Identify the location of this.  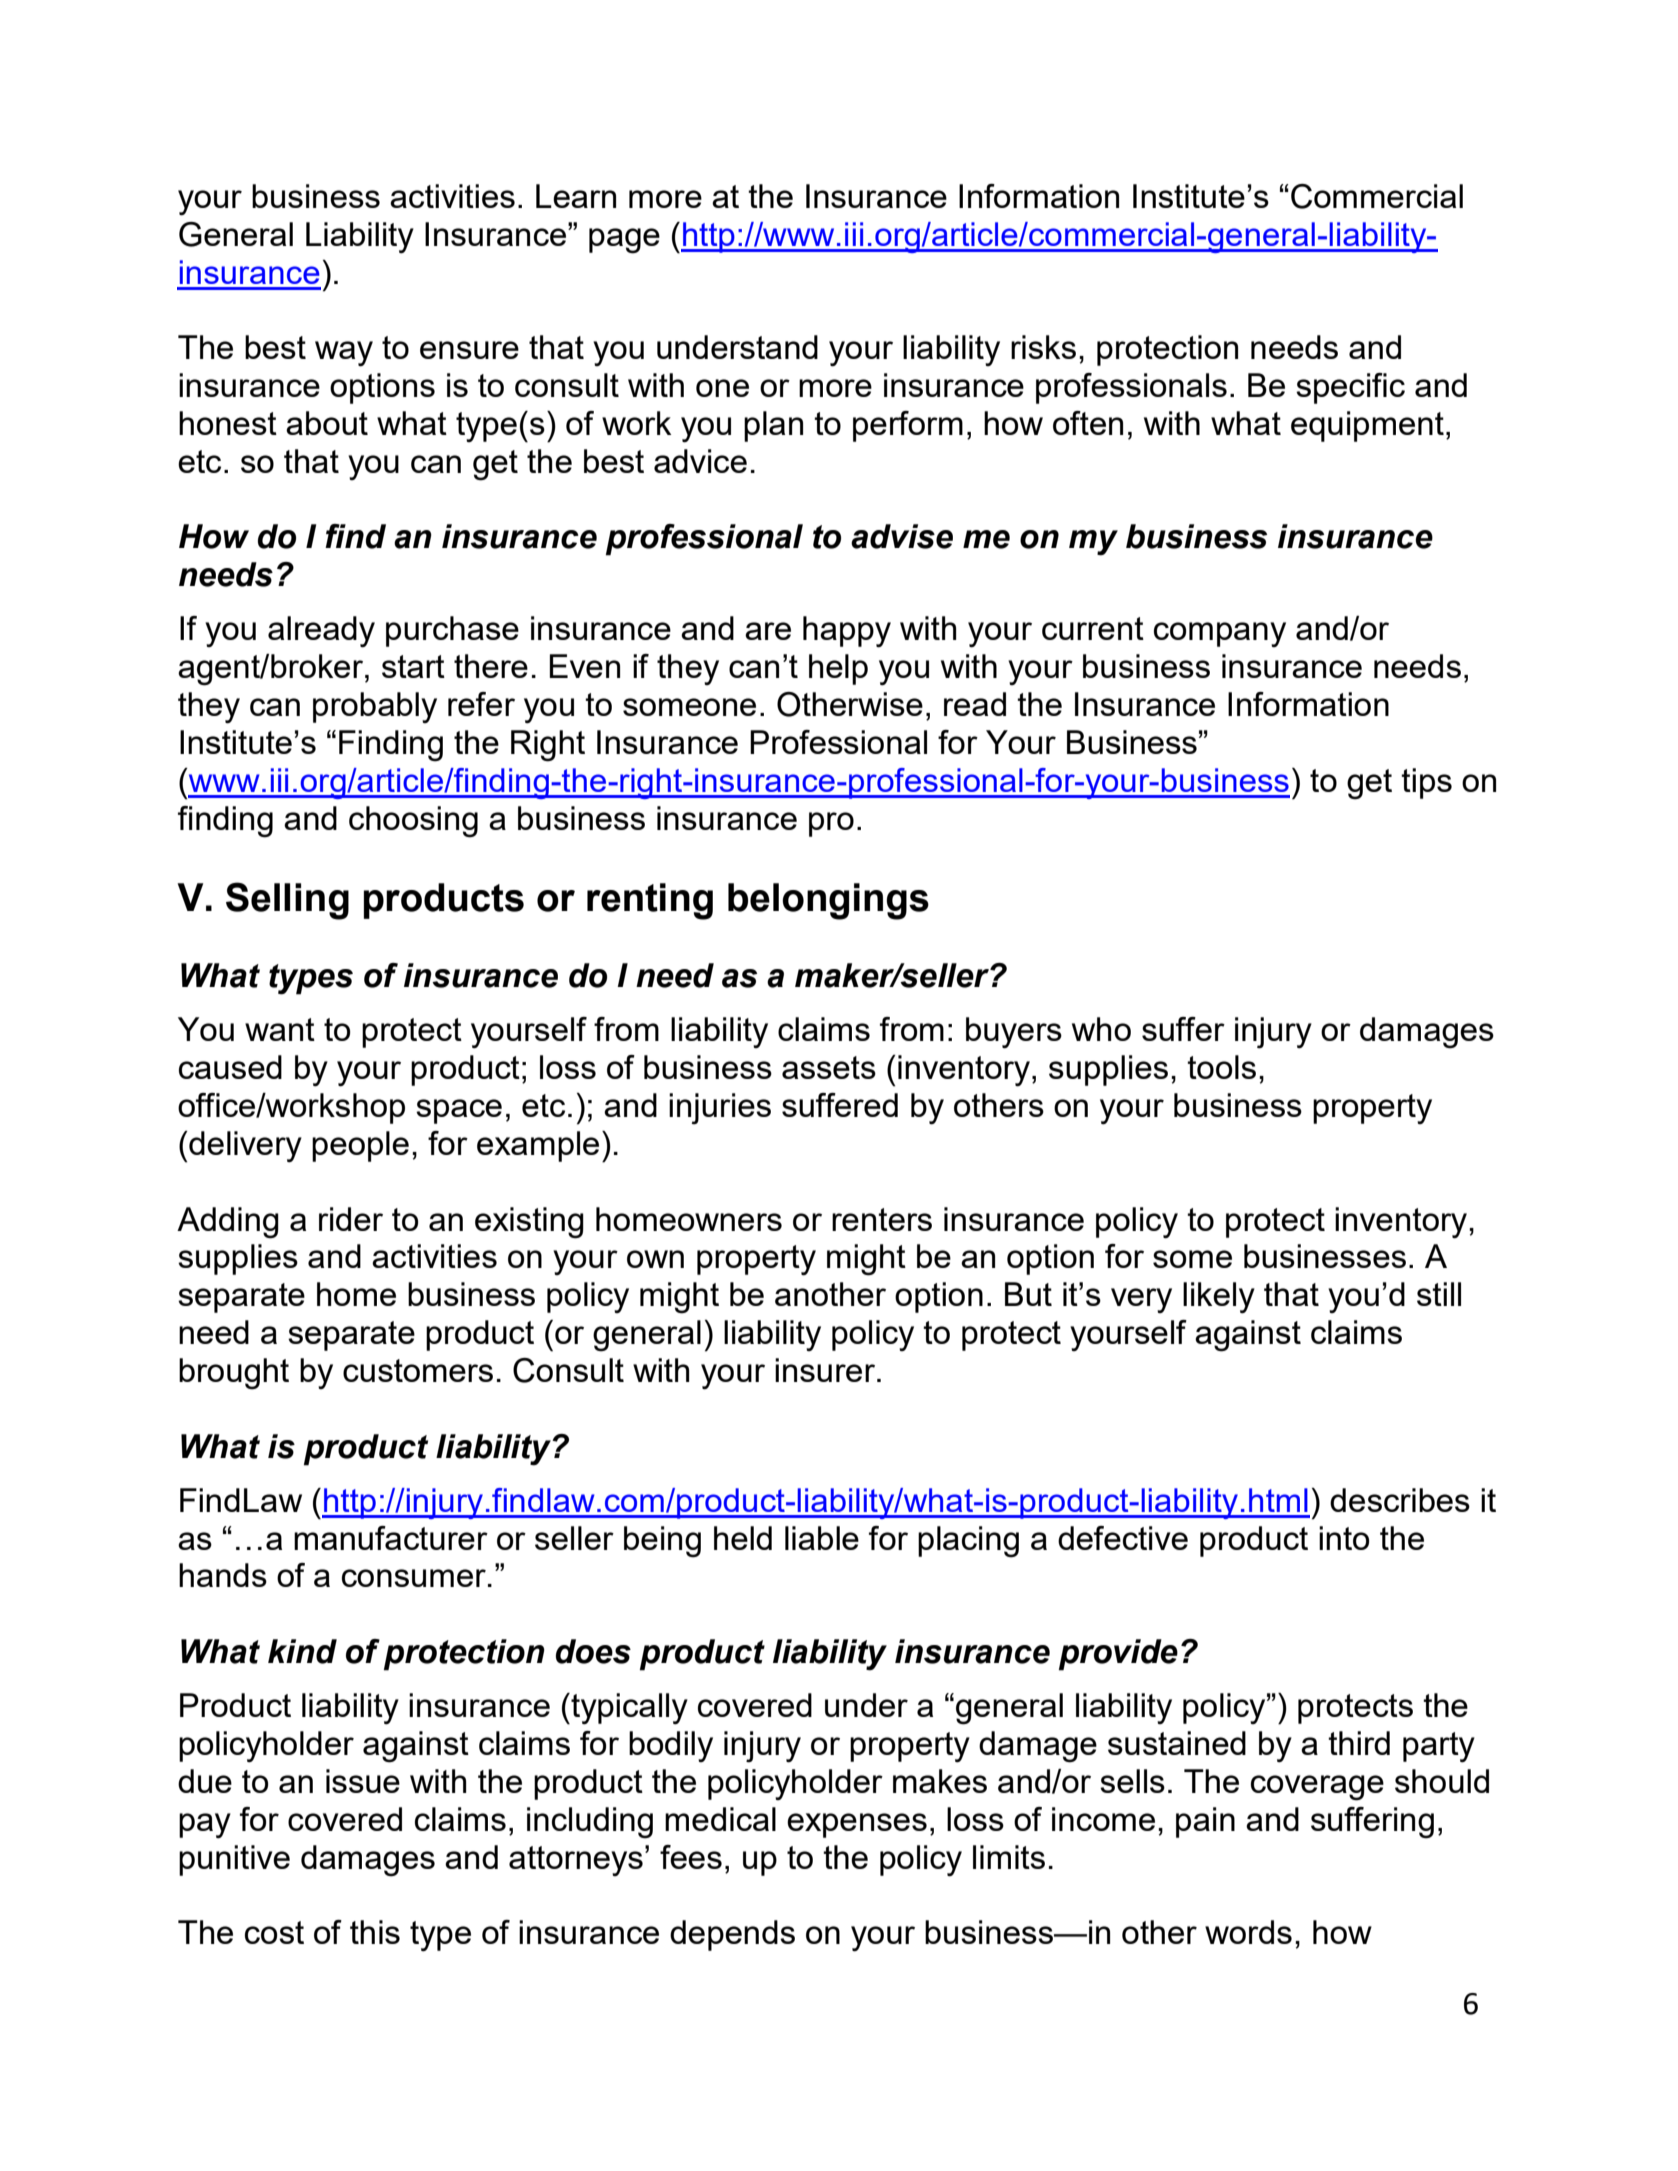
(375, 1932).
